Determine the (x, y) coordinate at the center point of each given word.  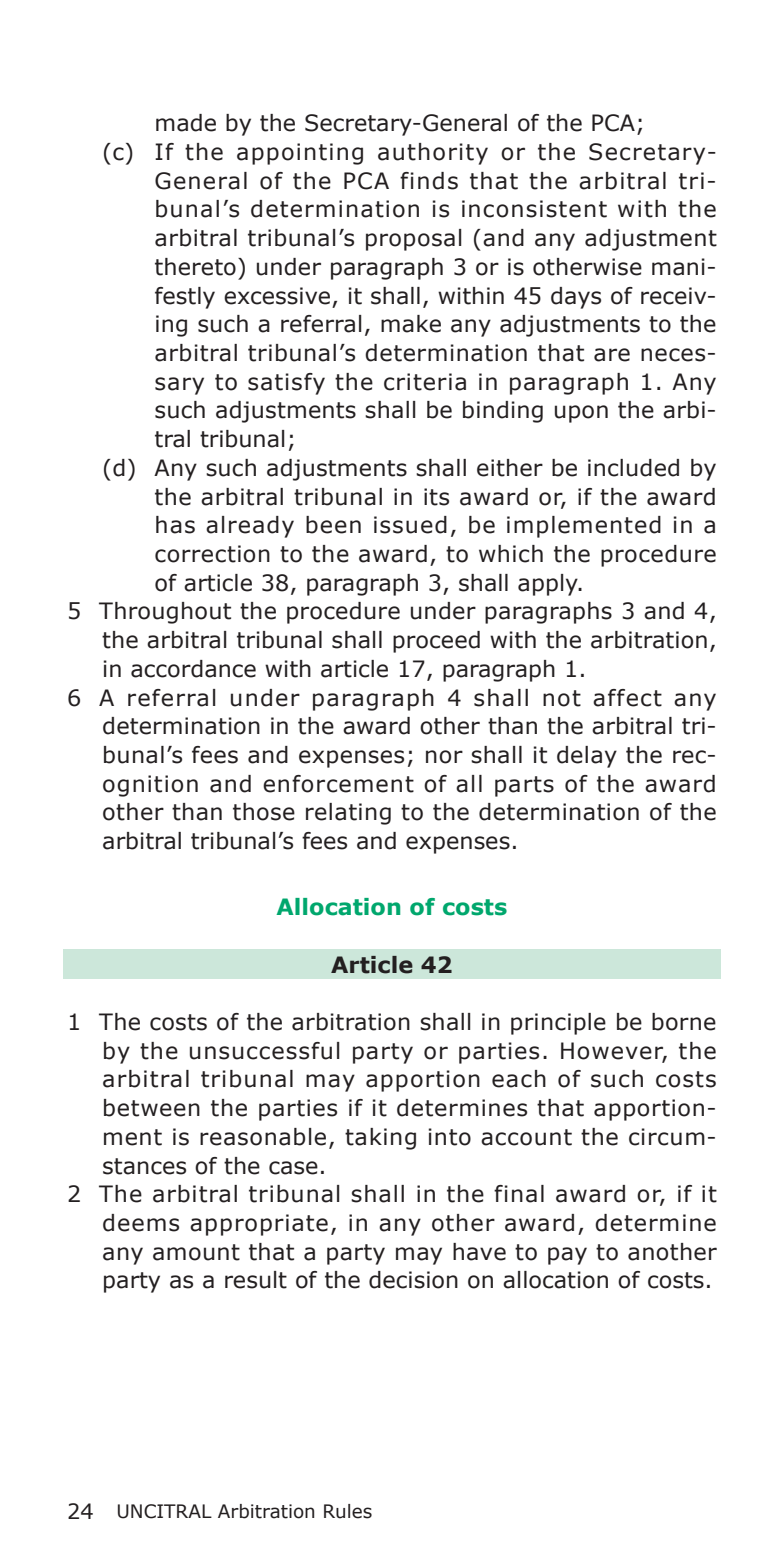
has (175, 525)
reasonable (263, 1137)
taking (380, 1139)
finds (429, 181)
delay (587, 757)
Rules (348, 1511)
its (436, 497)
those (264, 812)
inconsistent (534, 209)
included (633, 468)
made (186, 123)
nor (444, 757)
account (526, 1137)
